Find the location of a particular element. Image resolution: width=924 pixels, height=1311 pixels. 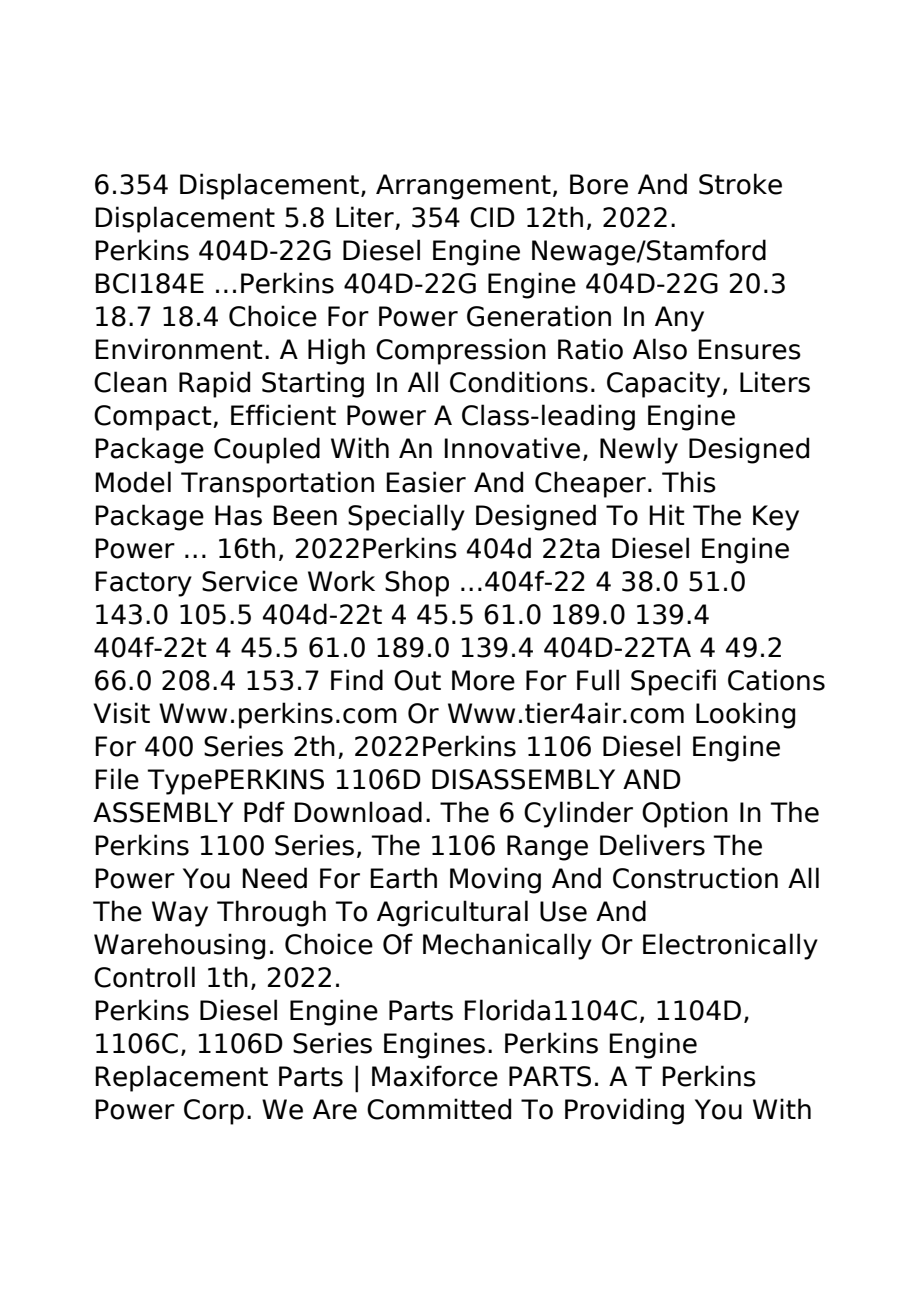

Replacement is located at coordinates (181, 1078).
